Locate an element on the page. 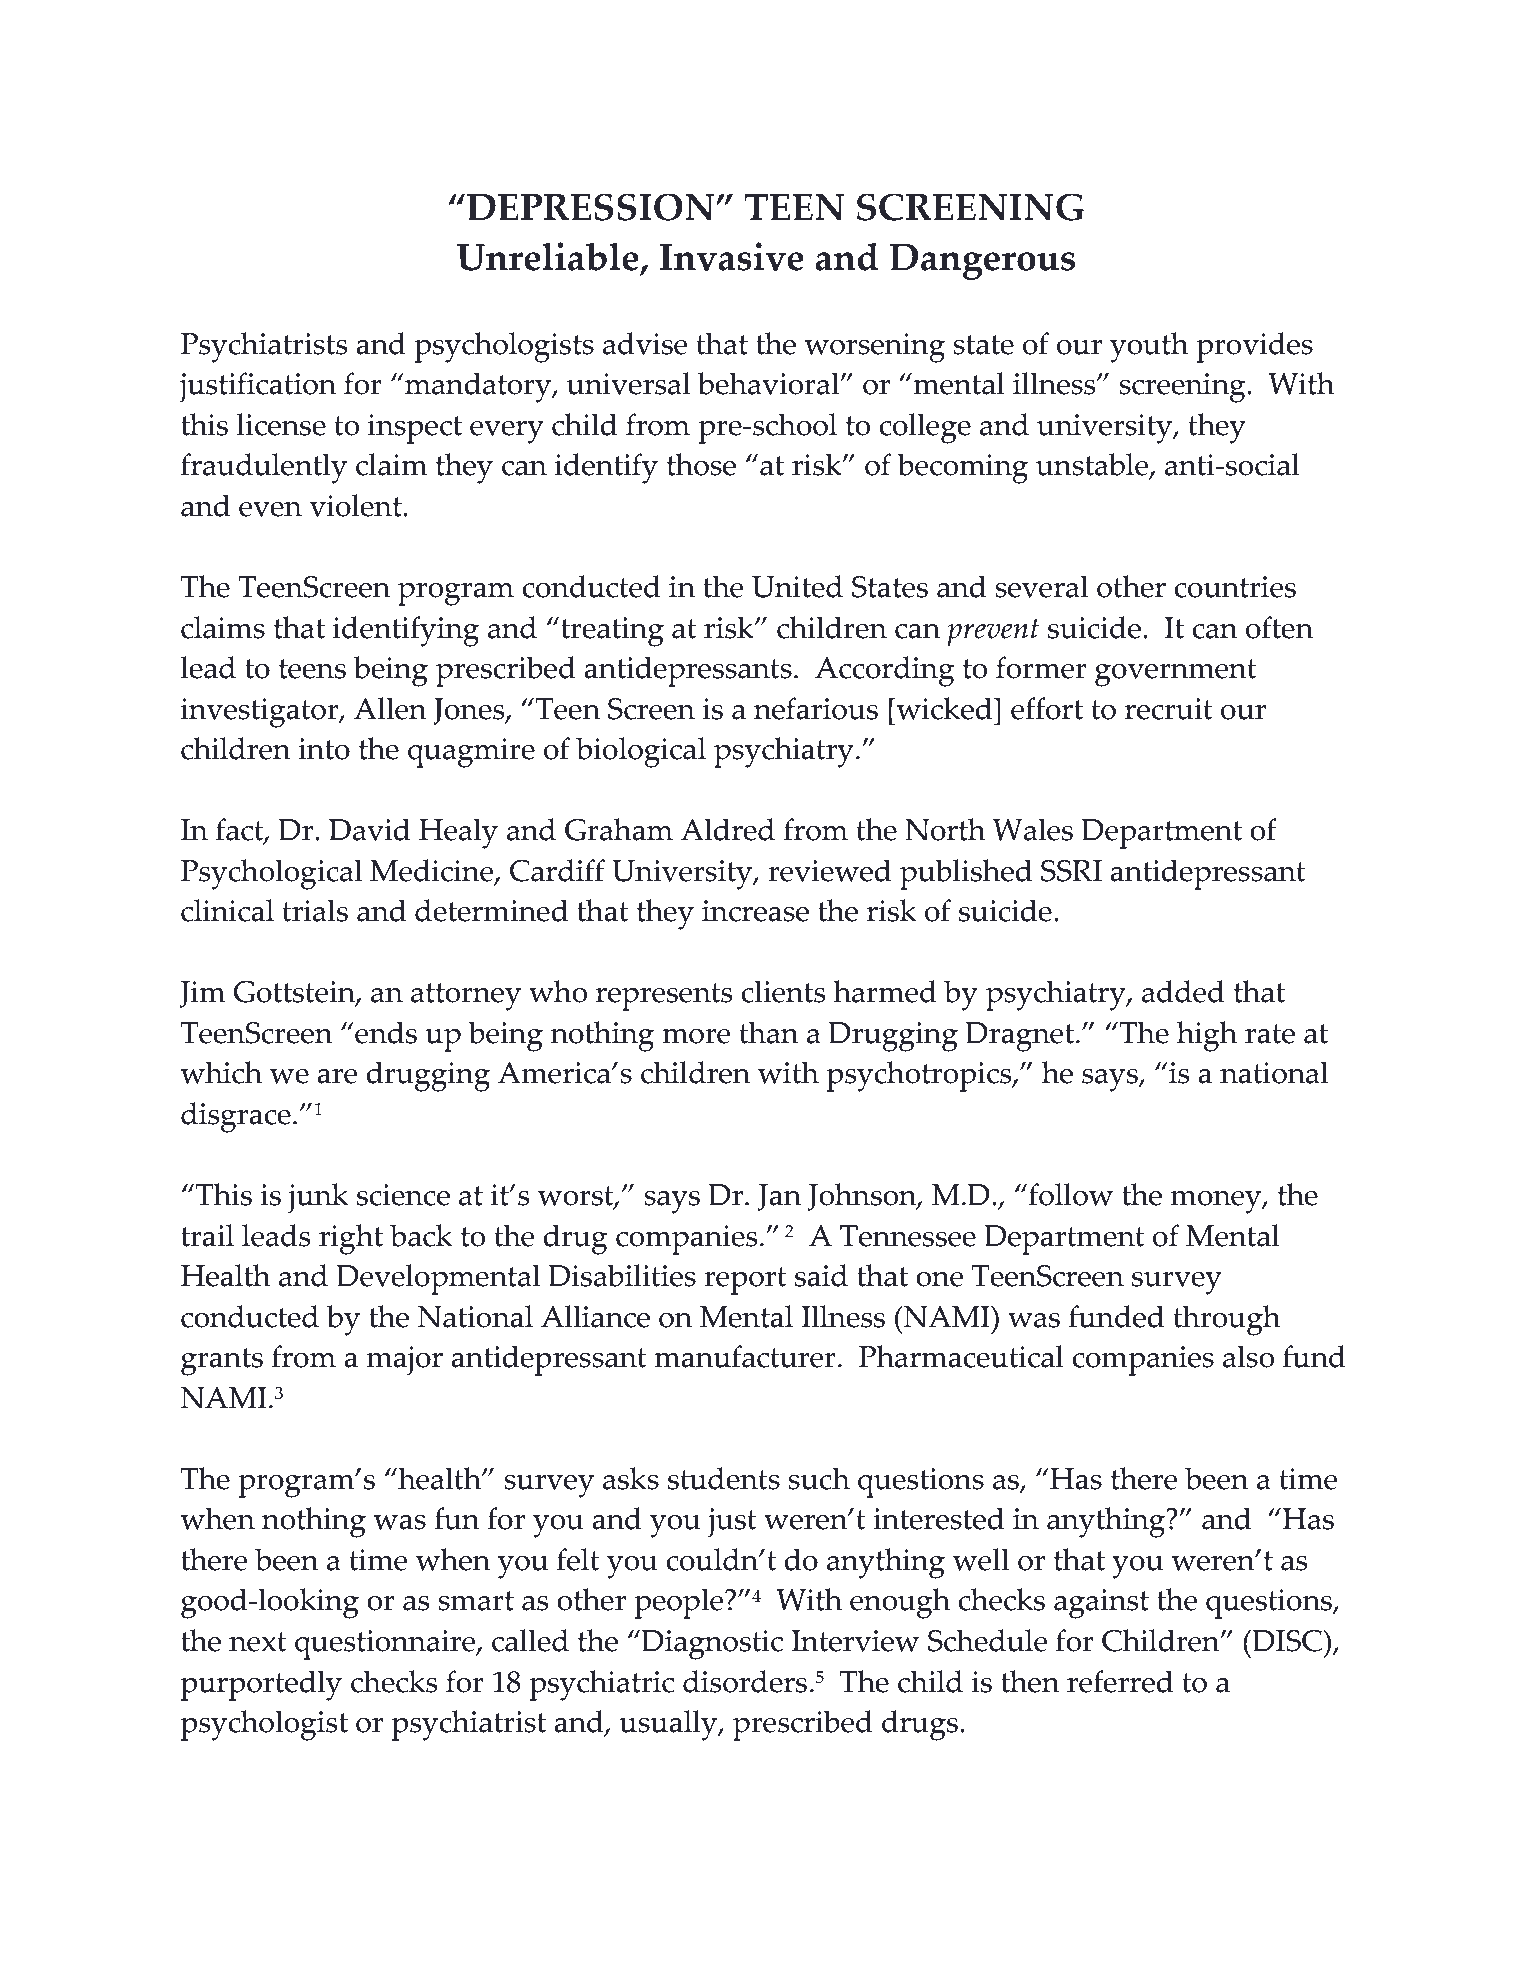 The width and height of the image is (1533, 1983). also is located at coordinates (1248, 1356).
